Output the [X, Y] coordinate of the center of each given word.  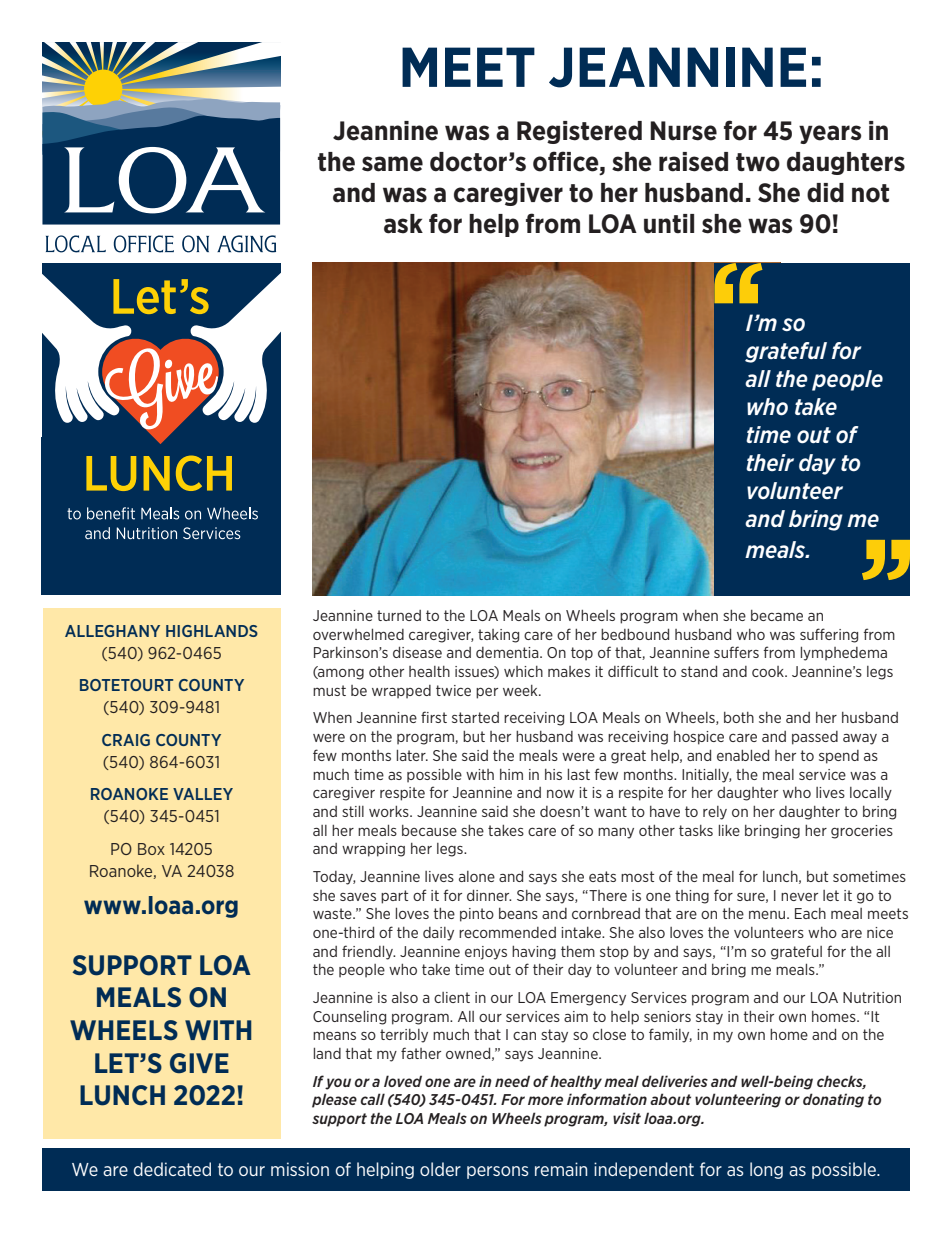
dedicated [172, 1169]
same [392, 164]
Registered [579, 132]
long [766, 1170]
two [758, 162]
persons [498, 1172]
